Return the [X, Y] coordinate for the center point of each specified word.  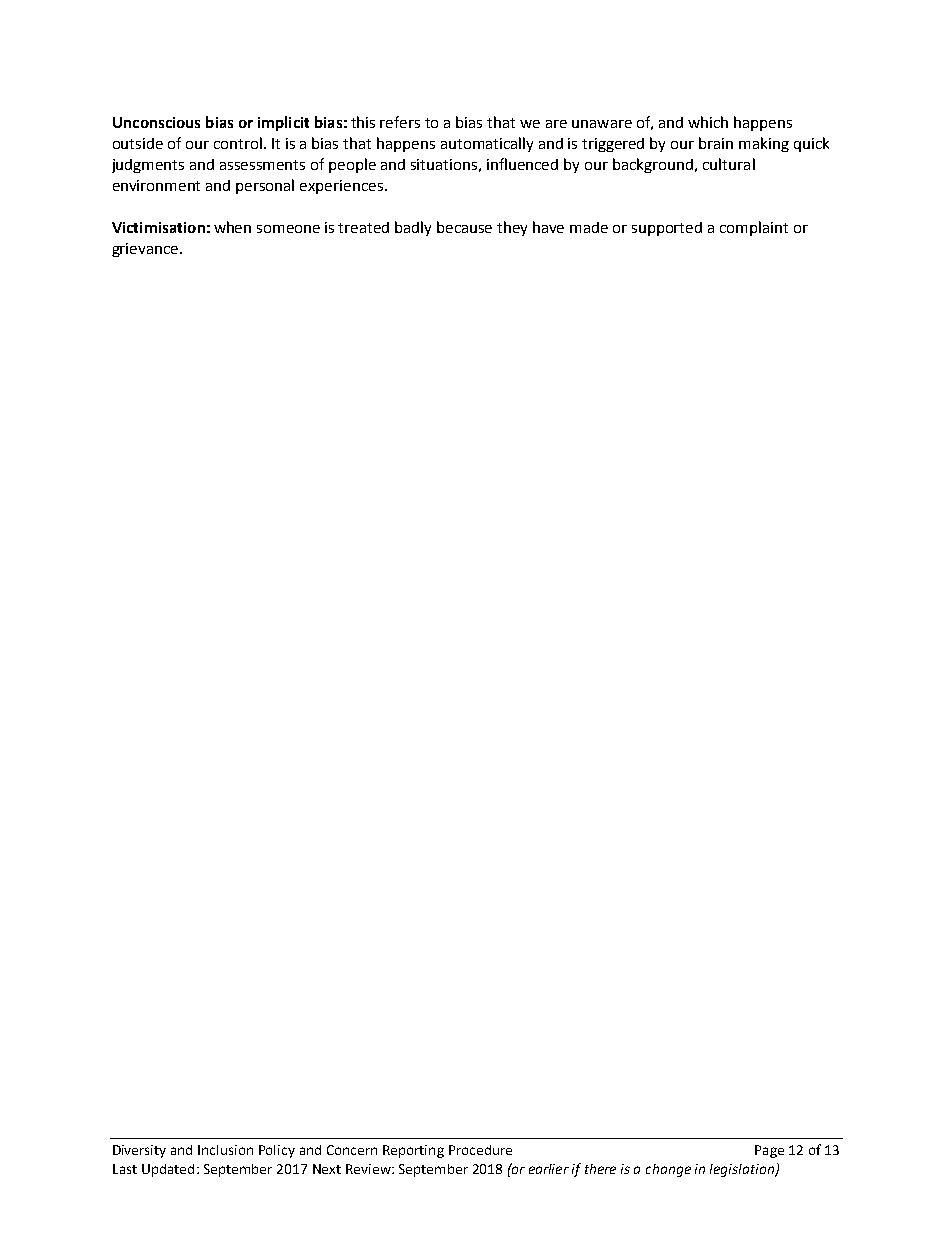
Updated [168, 1170]
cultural [729, 164]
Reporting [413, 1151]
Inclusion [225, 1150]
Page [769, 1151]
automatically [487, 144]
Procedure [480, 1150]
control [239, 143]
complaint [754, 228]
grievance [146, 250]
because [464, 227]
